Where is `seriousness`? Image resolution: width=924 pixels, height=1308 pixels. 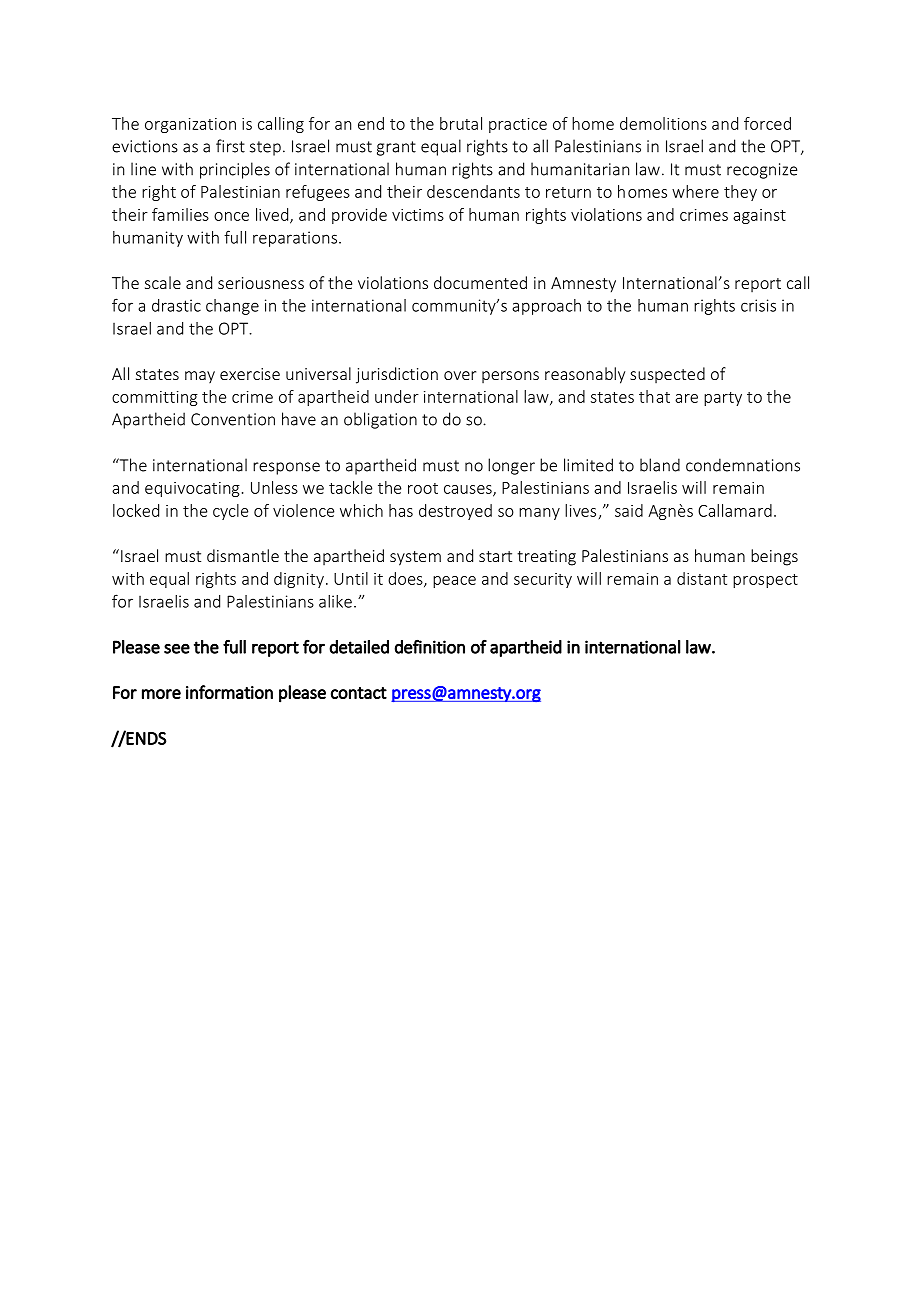
seriousness is located at coordinates (261, 283).
